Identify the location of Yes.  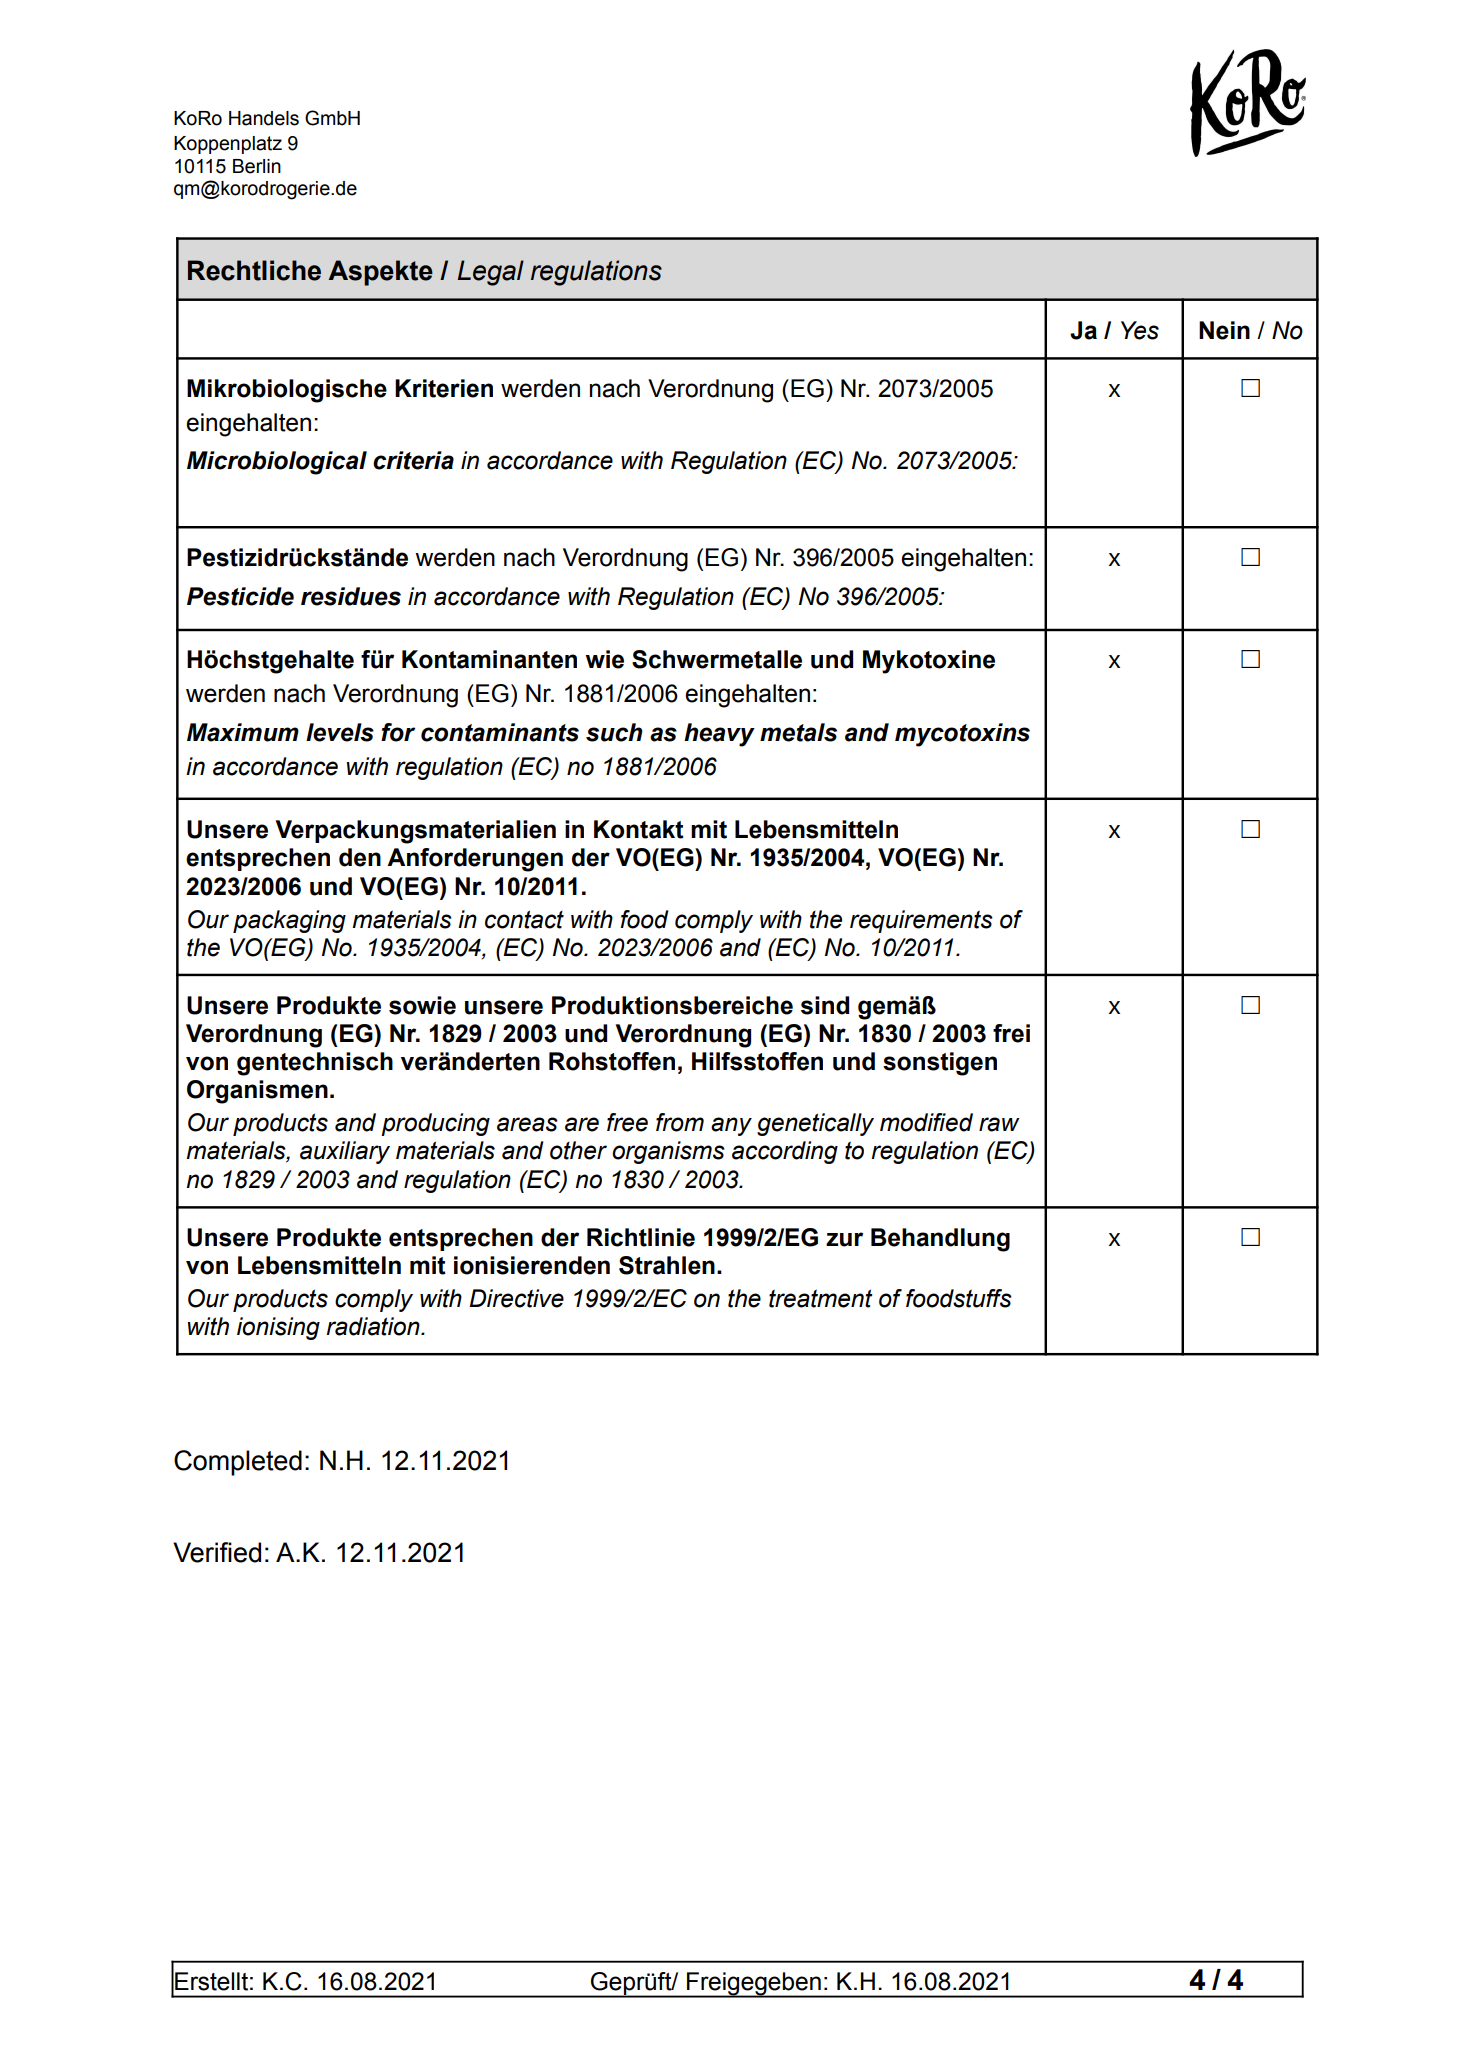
(1140, 330).
